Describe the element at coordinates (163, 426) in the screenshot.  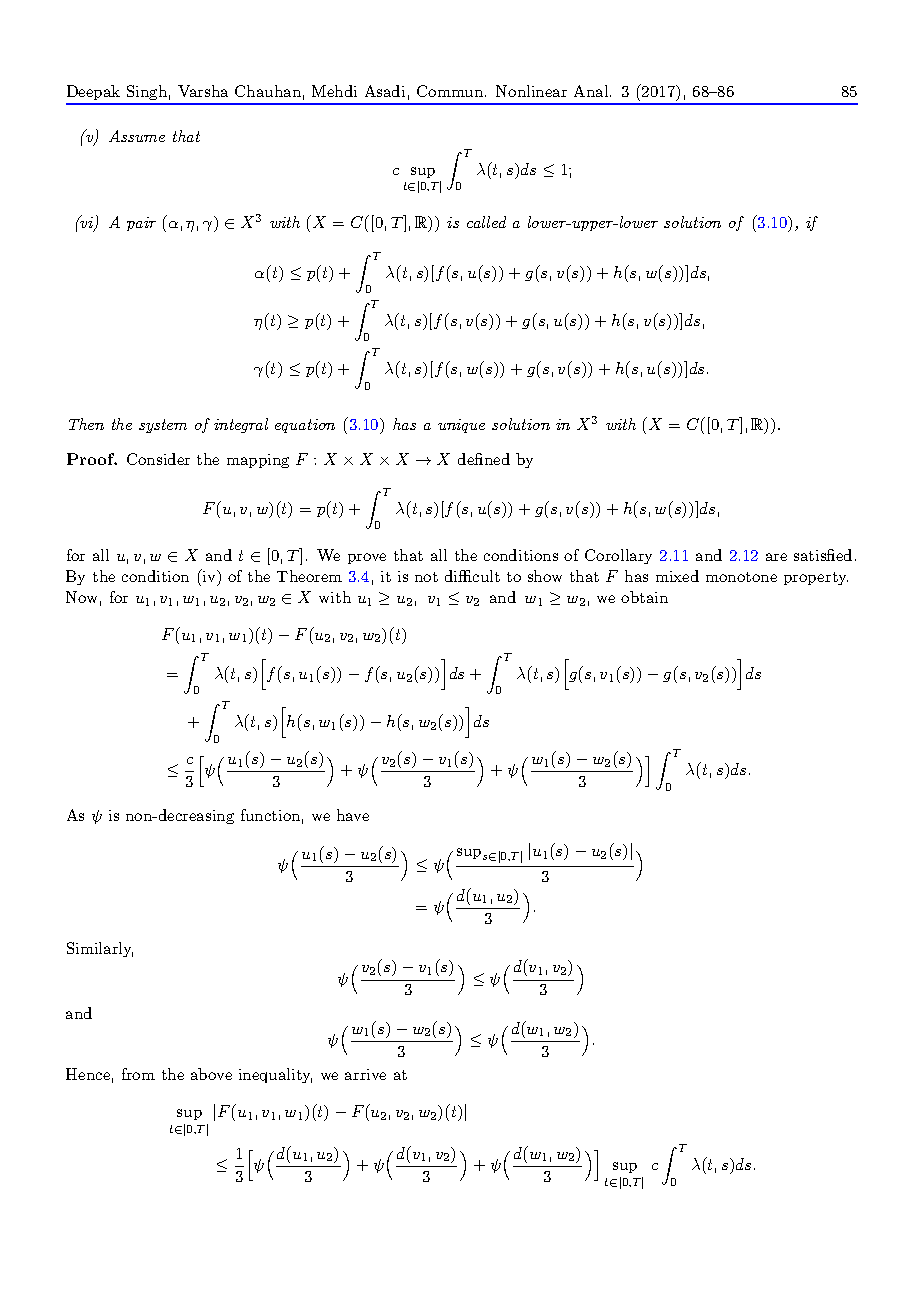
I see `system` at that location.
